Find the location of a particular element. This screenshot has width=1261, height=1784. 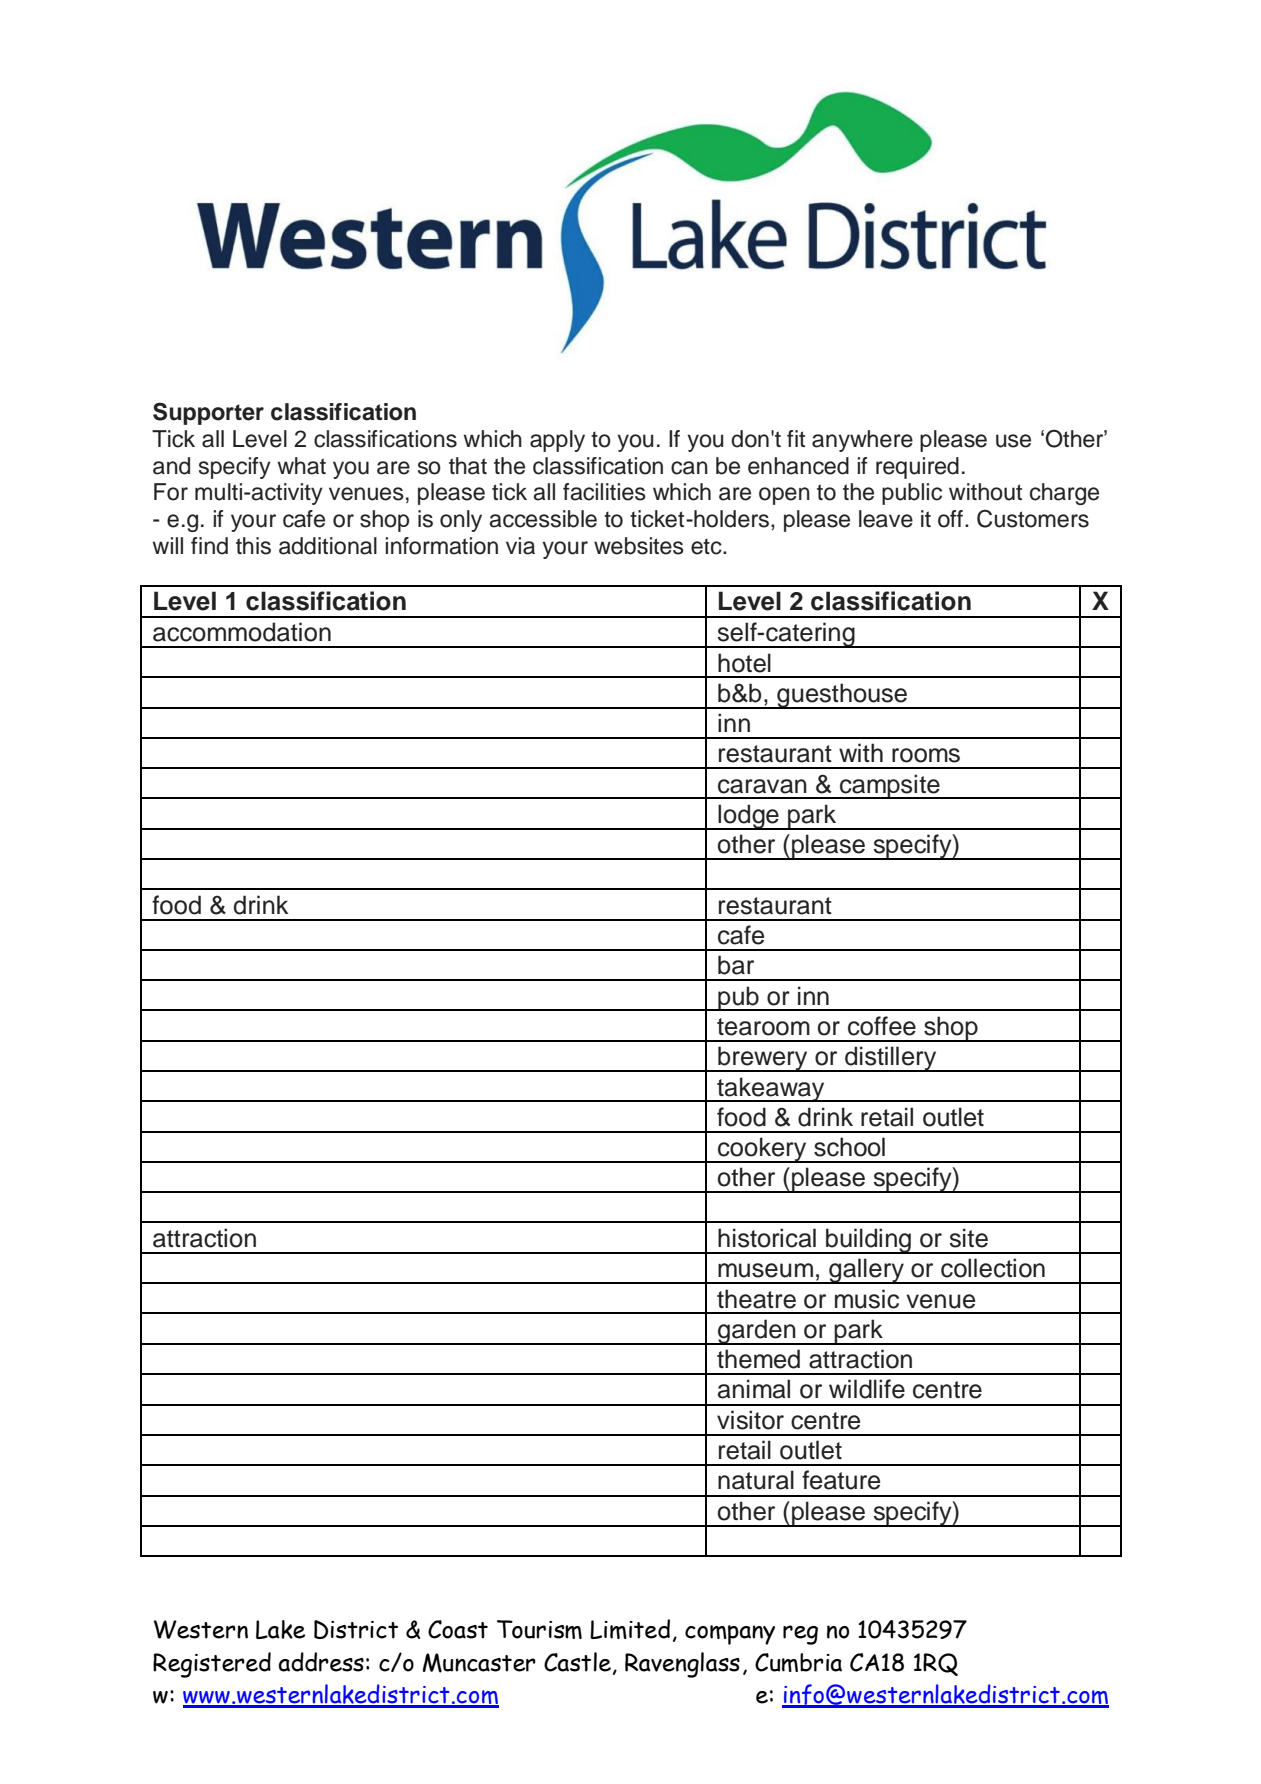

collection is located at coordinates (993, 1268).
